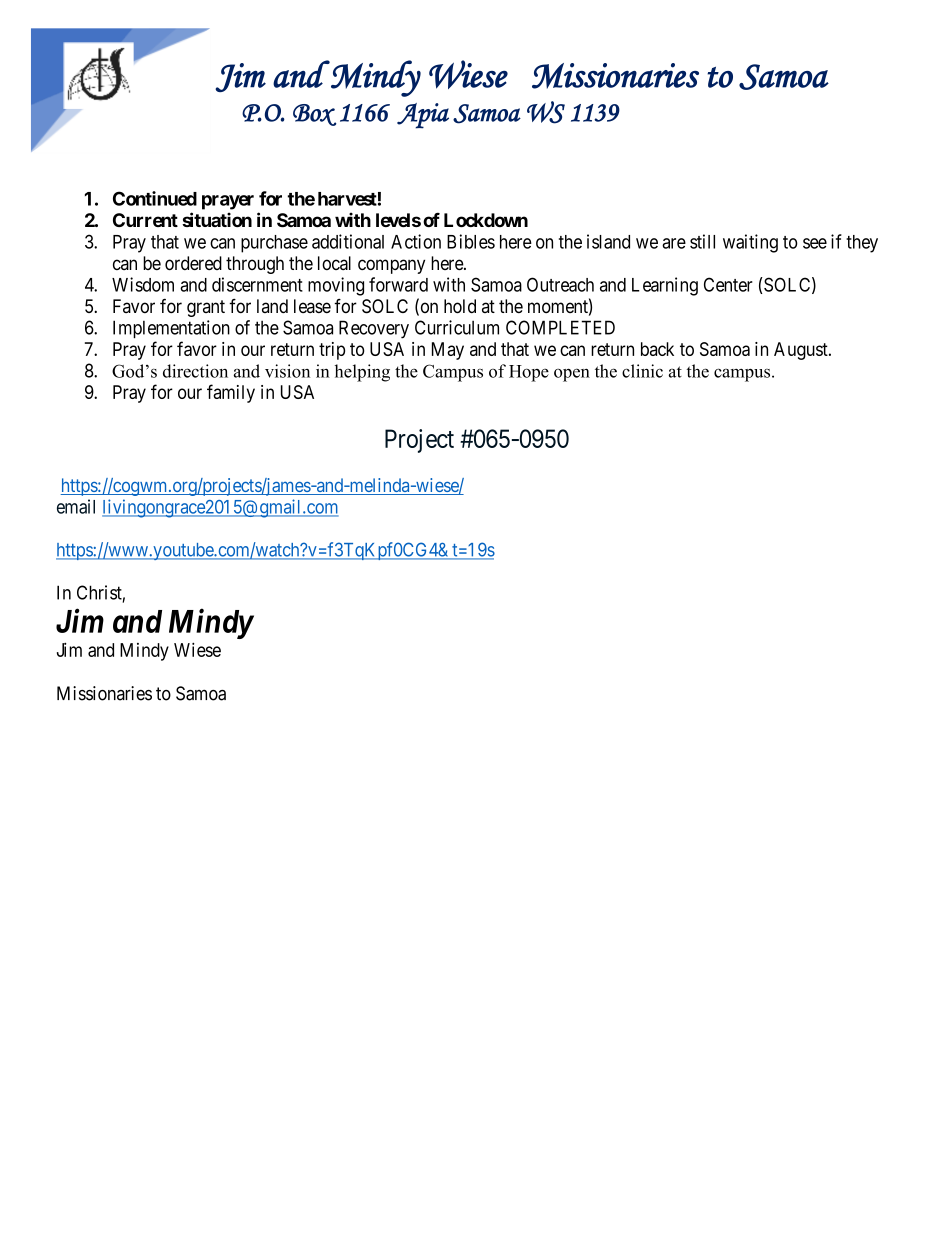 The width and height of the screenshot is (952, 1233). Describe the element at coordinates (572, 375) in the screenshot. I see `open` at that location.
